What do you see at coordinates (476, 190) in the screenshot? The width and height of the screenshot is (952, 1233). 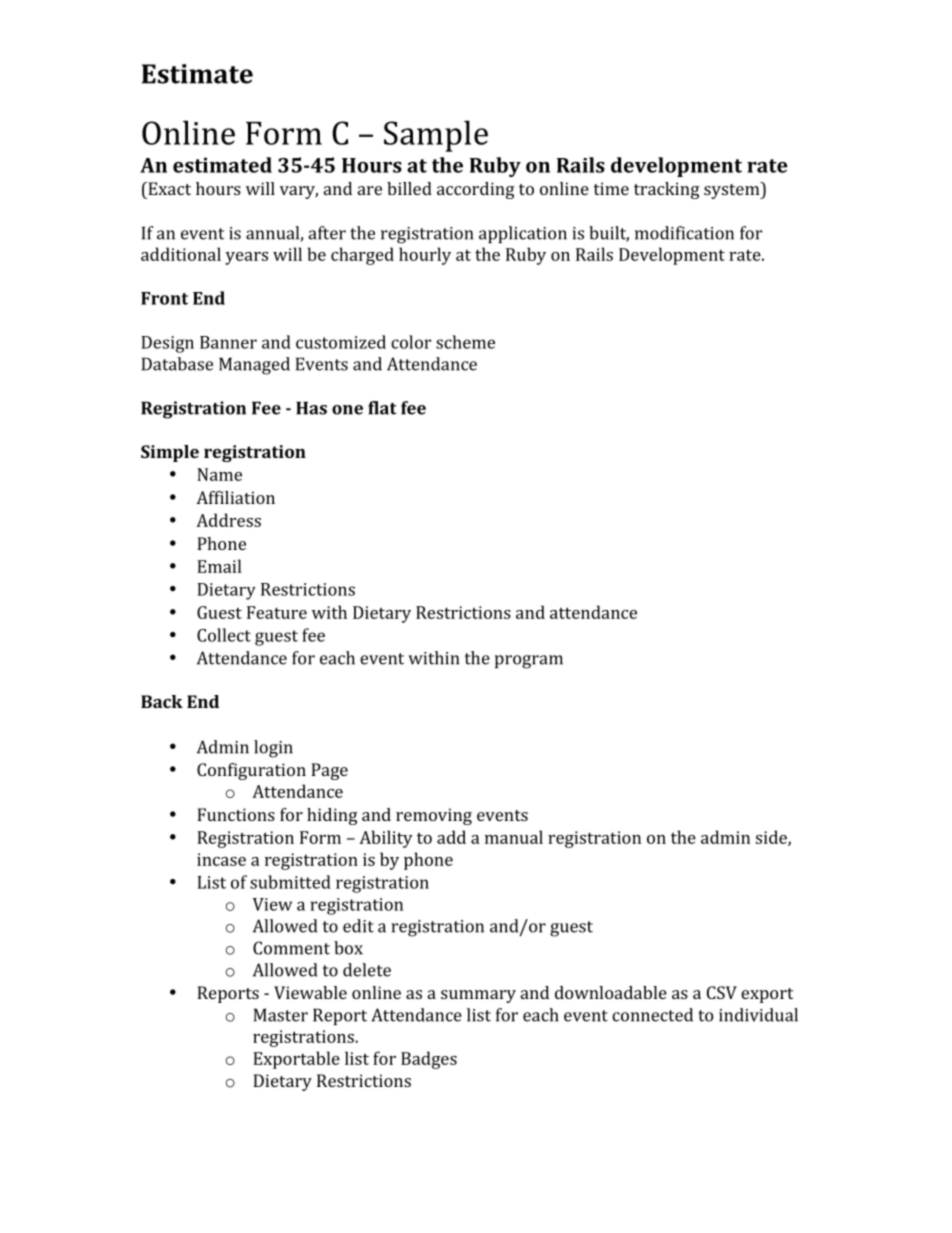 I see `according` at bounding box center [476, 190].
